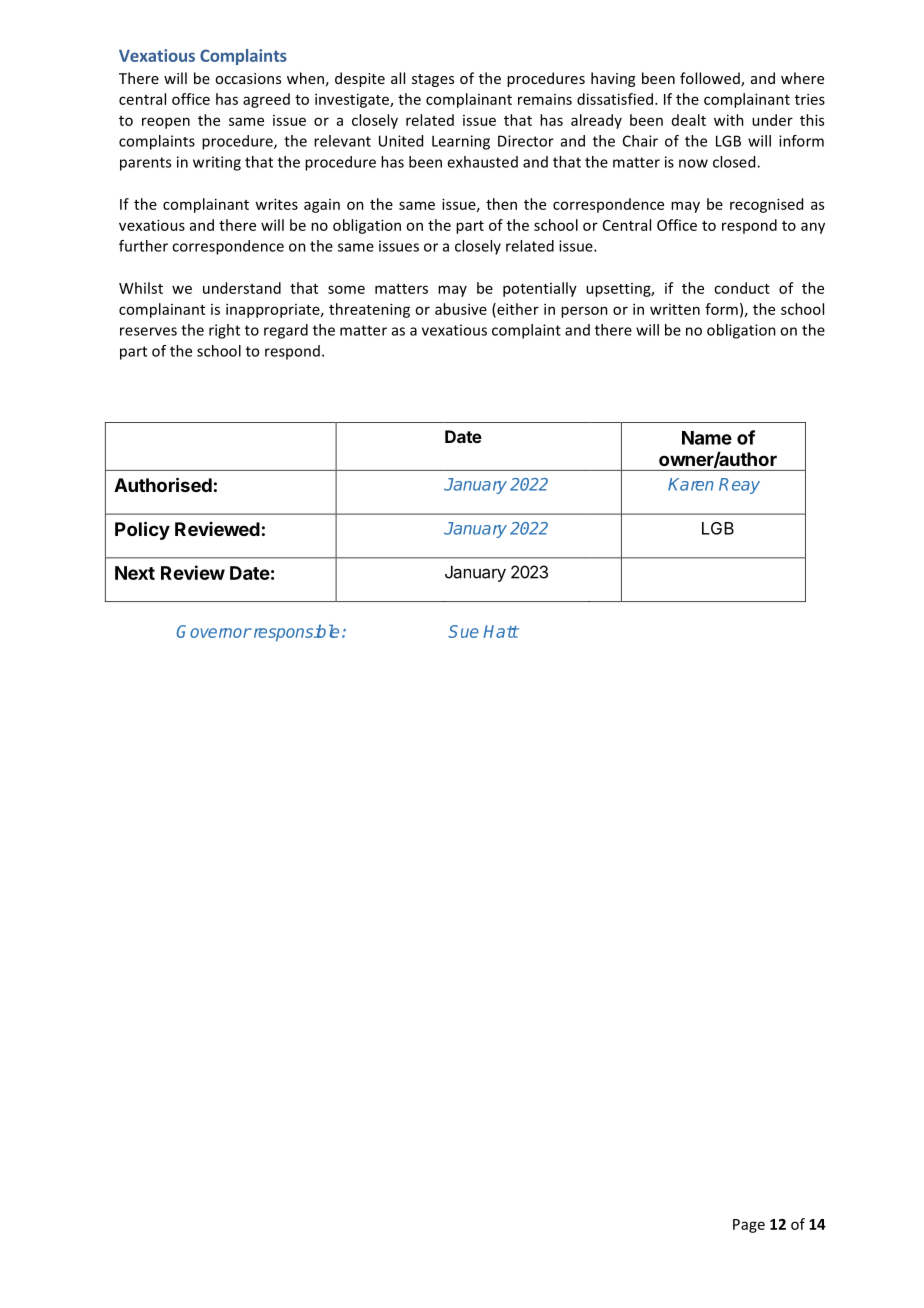 The height and width of the screenshot is (1308, 924). Describe the element at coordinates (729, 120) in the screenshot. I see `with` at that location.
